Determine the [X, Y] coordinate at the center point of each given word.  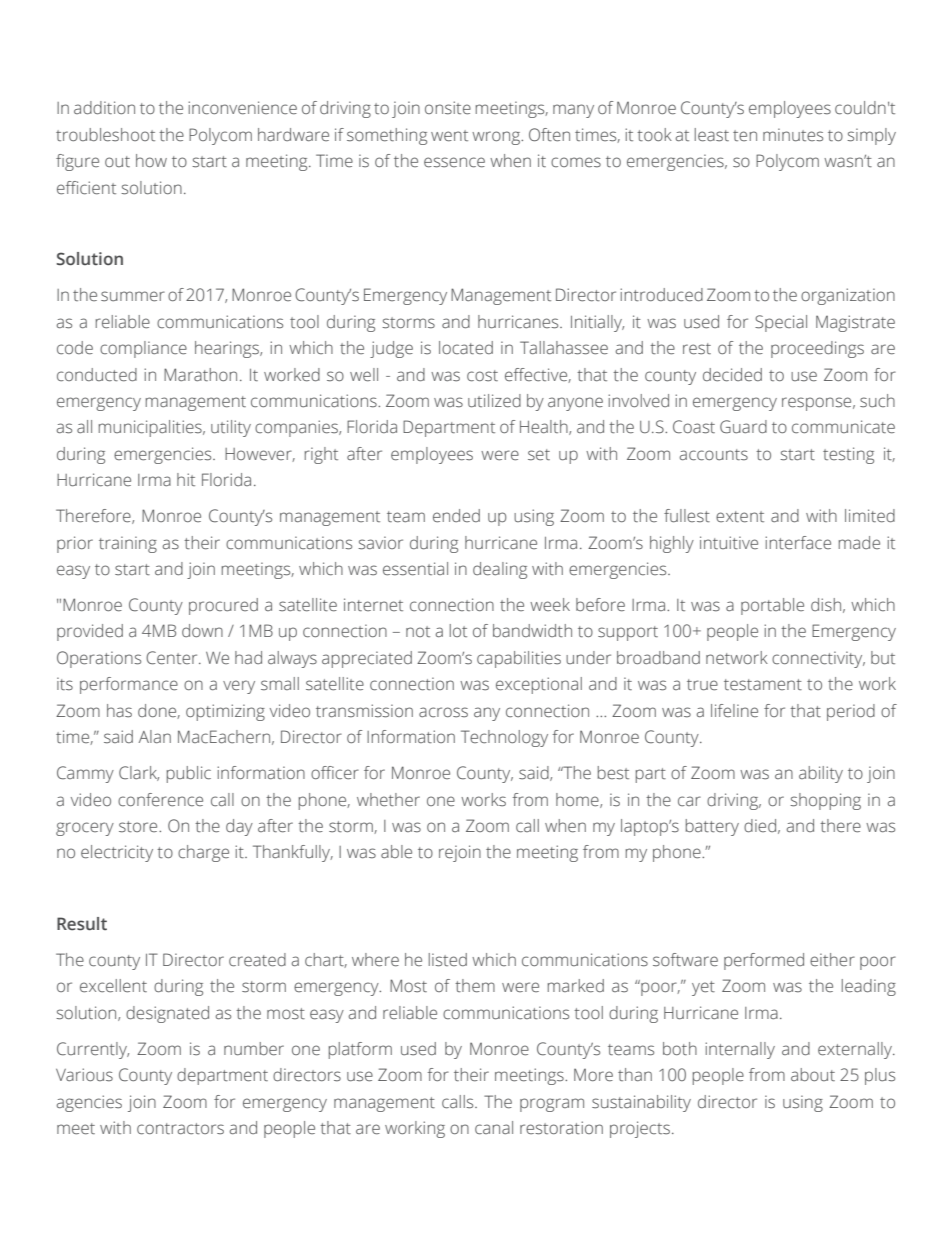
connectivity [818, 659]
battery [712, 827]
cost [482, 376]
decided [732, 375]
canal [494, 1128]
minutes [793, 135]
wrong [497, 138]
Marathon [200, 374]
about [813, 1074]
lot [458, 630]
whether [388, 800]
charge [203, 853]
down [202, 630]
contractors [180, 1129]
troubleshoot [105, 135]
